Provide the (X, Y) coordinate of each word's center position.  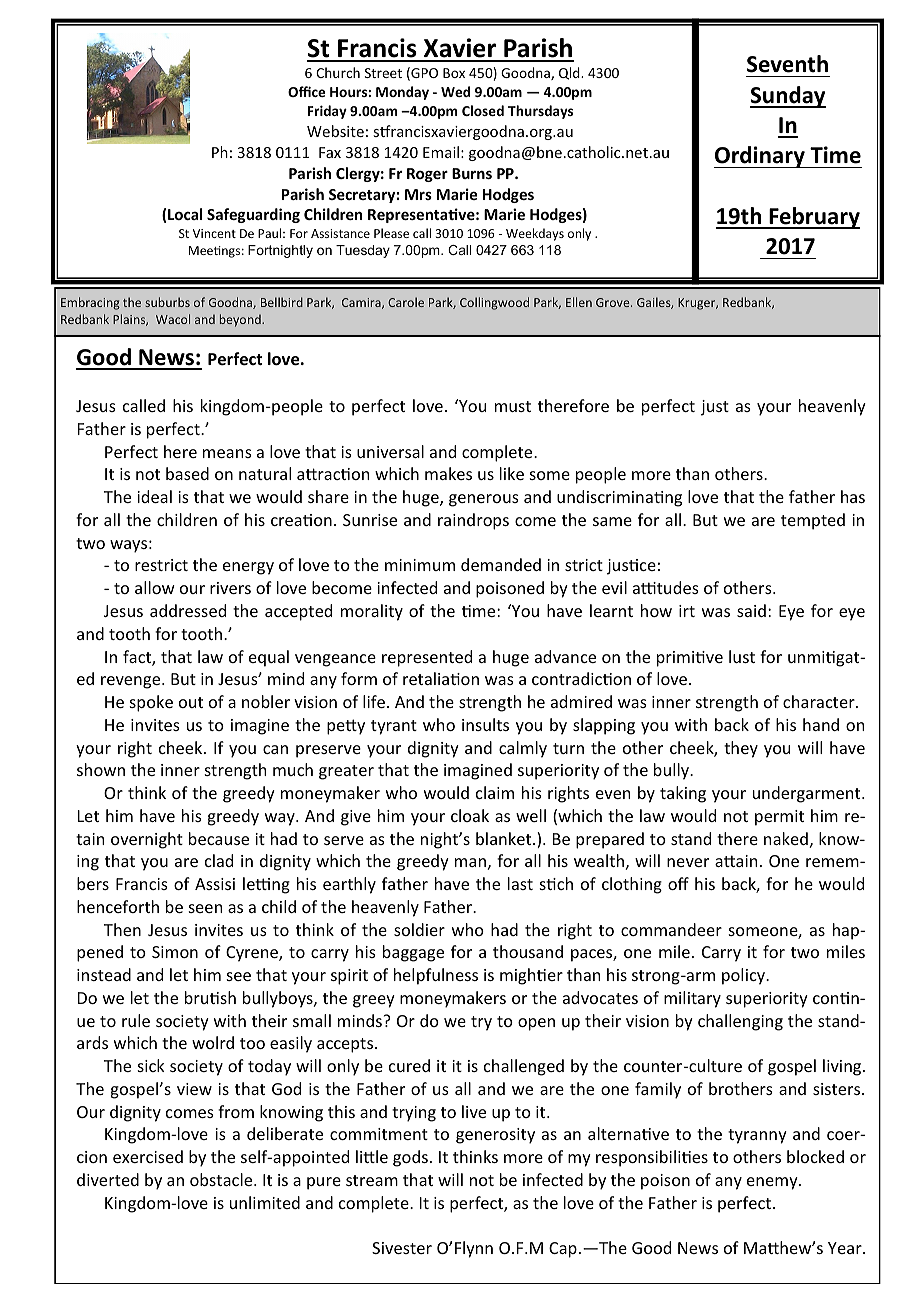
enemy (773, 1183)
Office (306, 91)
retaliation (441, 678)
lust (742, 656)
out (191, 702)
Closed (483, 110)
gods (410, 1158)
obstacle (222, 1179)
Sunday (788, 97)
